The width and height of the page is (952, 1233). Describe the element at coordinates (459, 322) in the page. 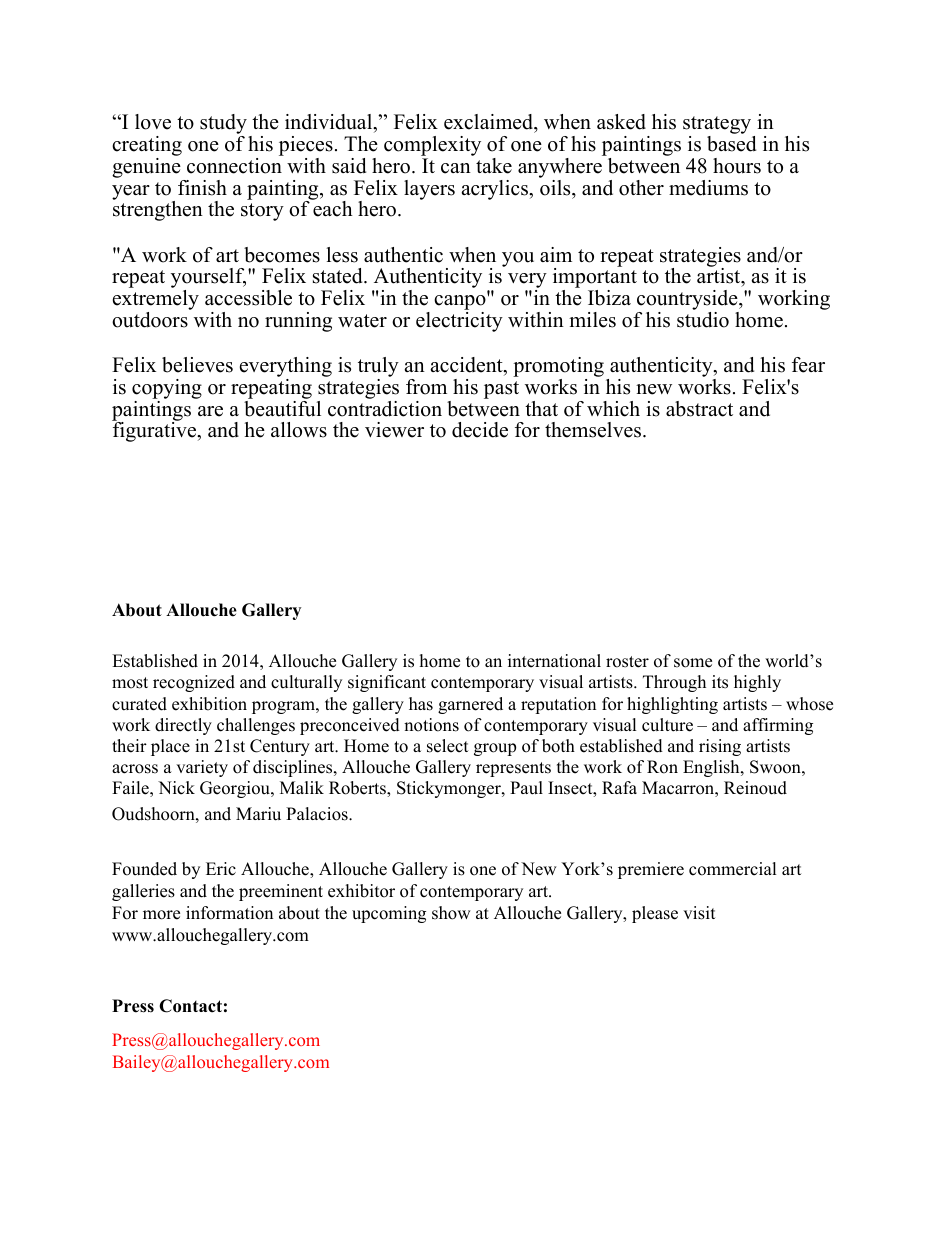

I see `electricity` at that location.
